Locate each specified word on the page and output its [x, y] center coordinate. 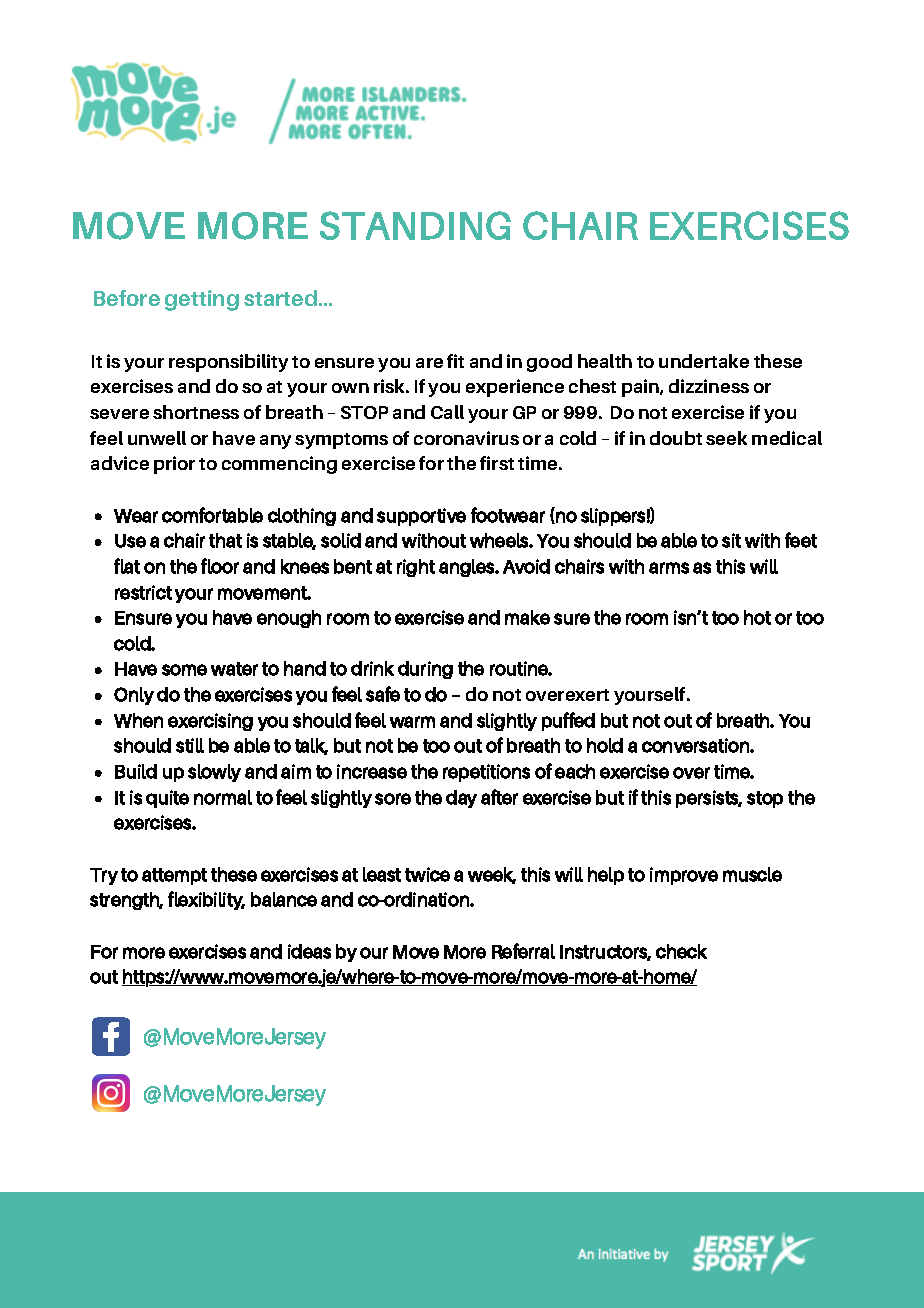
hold [605, 745]
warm [412, 722]
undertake [704, 361]
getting [202, 300]
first [497, 463]
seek [726, 438]
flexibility [206, 900]
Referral [523, 951]
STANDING [415, 225]
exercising [210, 722]
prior [174, 465]
